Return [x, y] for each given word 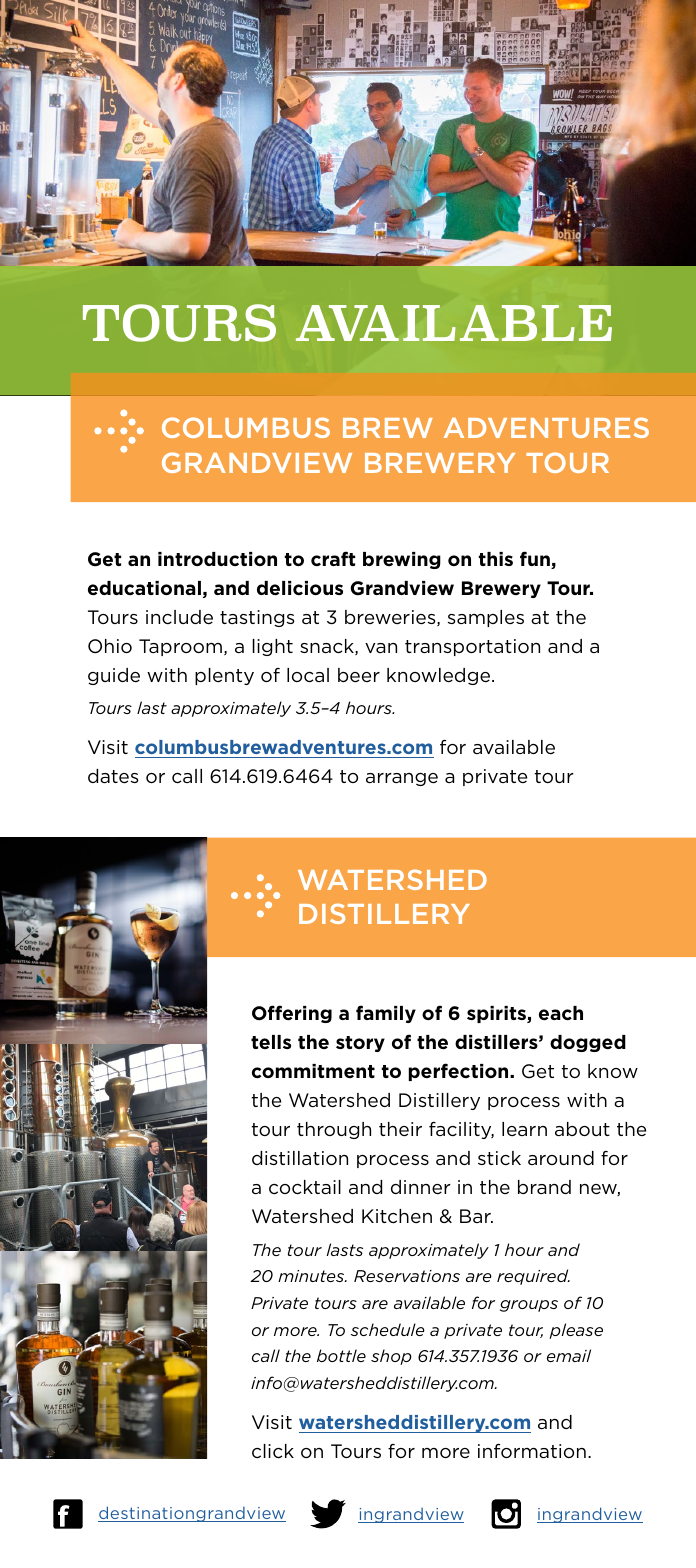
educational [144, 588]
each [561, 1013]
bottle [341, 1355]
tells [271, 1042]
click [273, 1451]
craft [333, 558]
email [569, 1355]
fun [536, 560]
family [386, 1014]
